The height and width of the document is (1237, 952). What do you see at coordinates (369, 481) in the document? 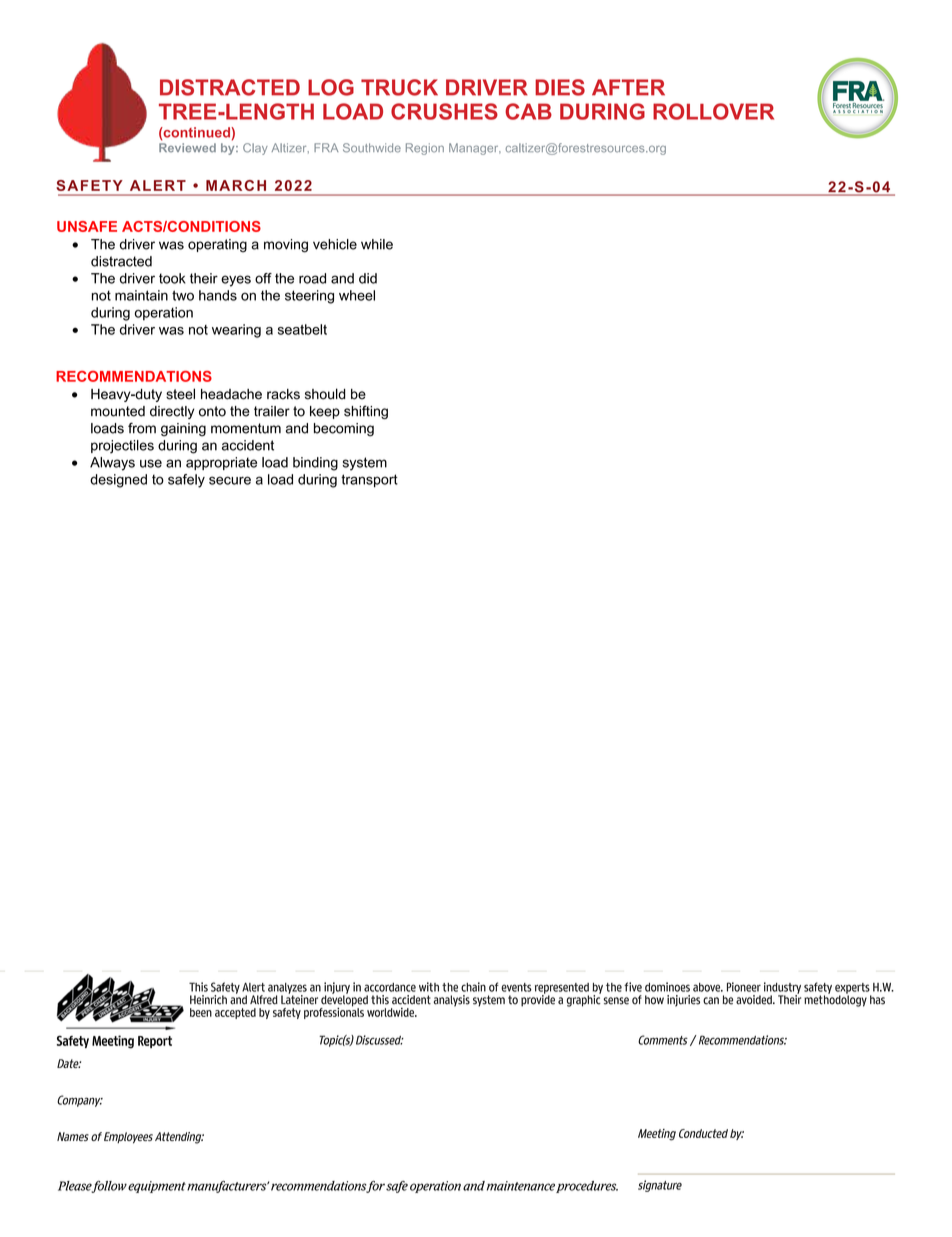
I see `transport` at bounding box center [369, 481].
